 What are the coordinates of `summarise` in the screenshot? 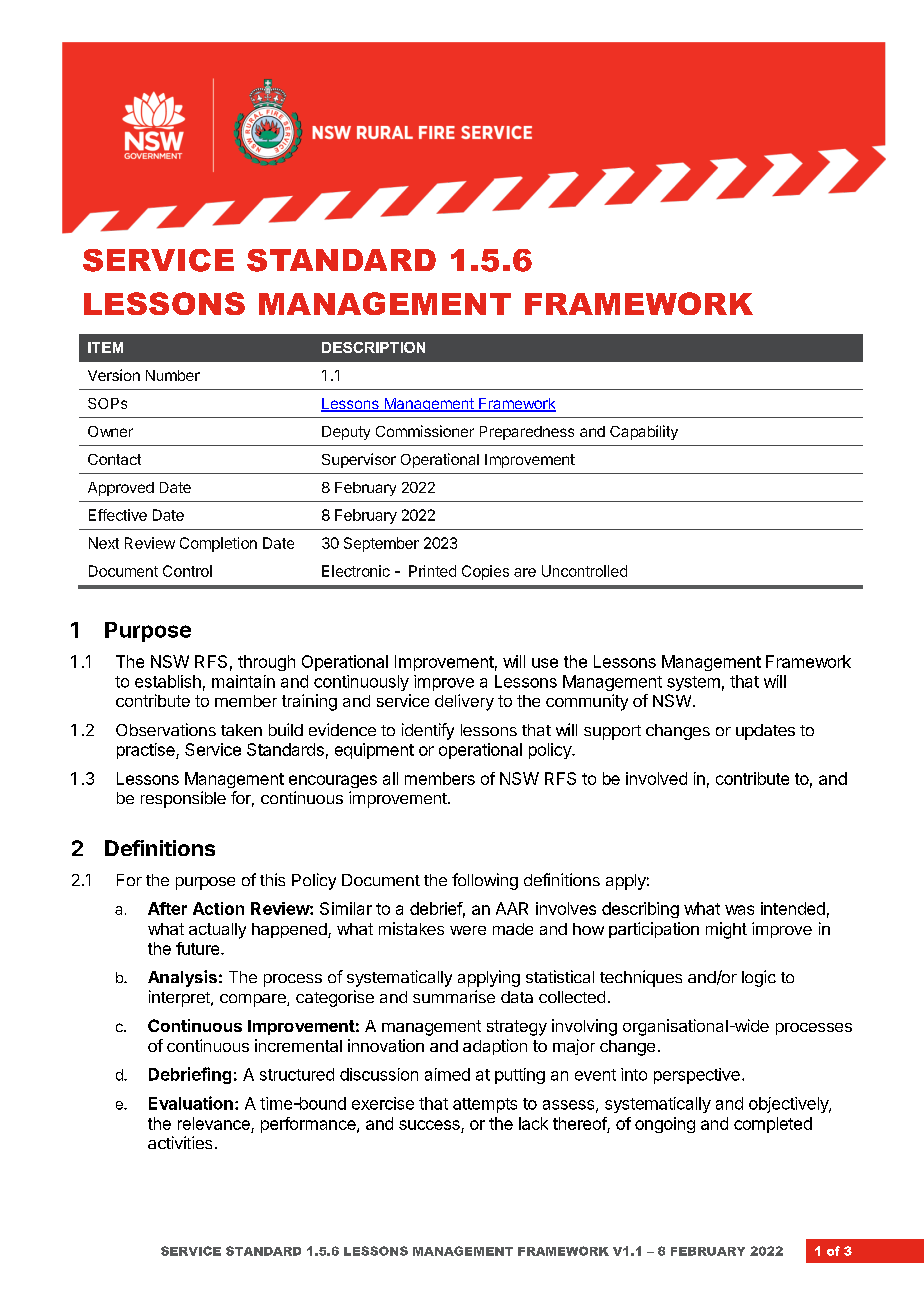 It's located at (454, 996).
